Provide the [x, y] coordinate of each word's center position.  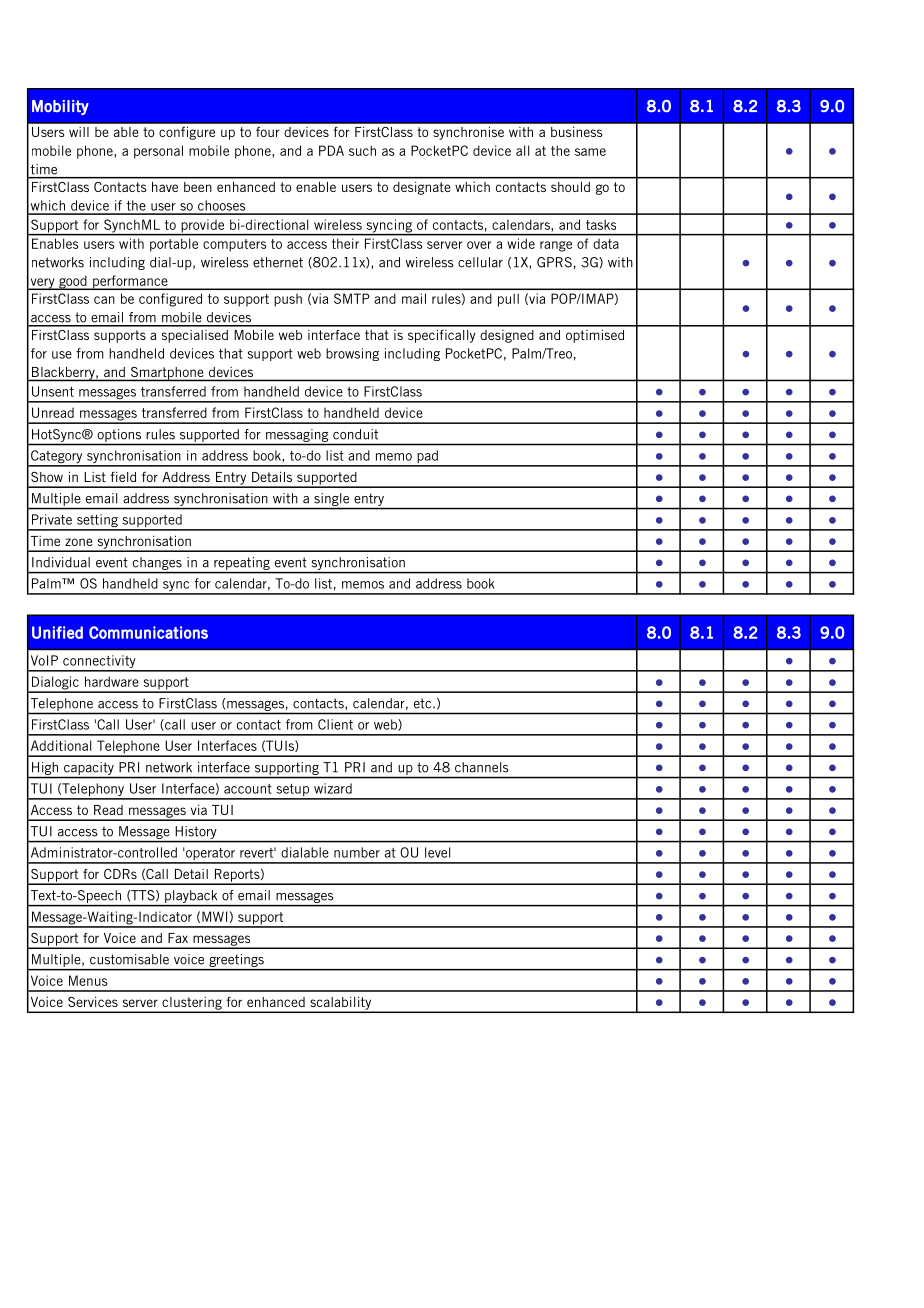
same [590, 152]
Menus [88, 980]
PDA [331, 150]
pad [427, 458]
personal [158, 152]
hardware [112, 681]
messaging [297, 435]
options [119, 435]
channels [482, 767]
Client [335, 724]
